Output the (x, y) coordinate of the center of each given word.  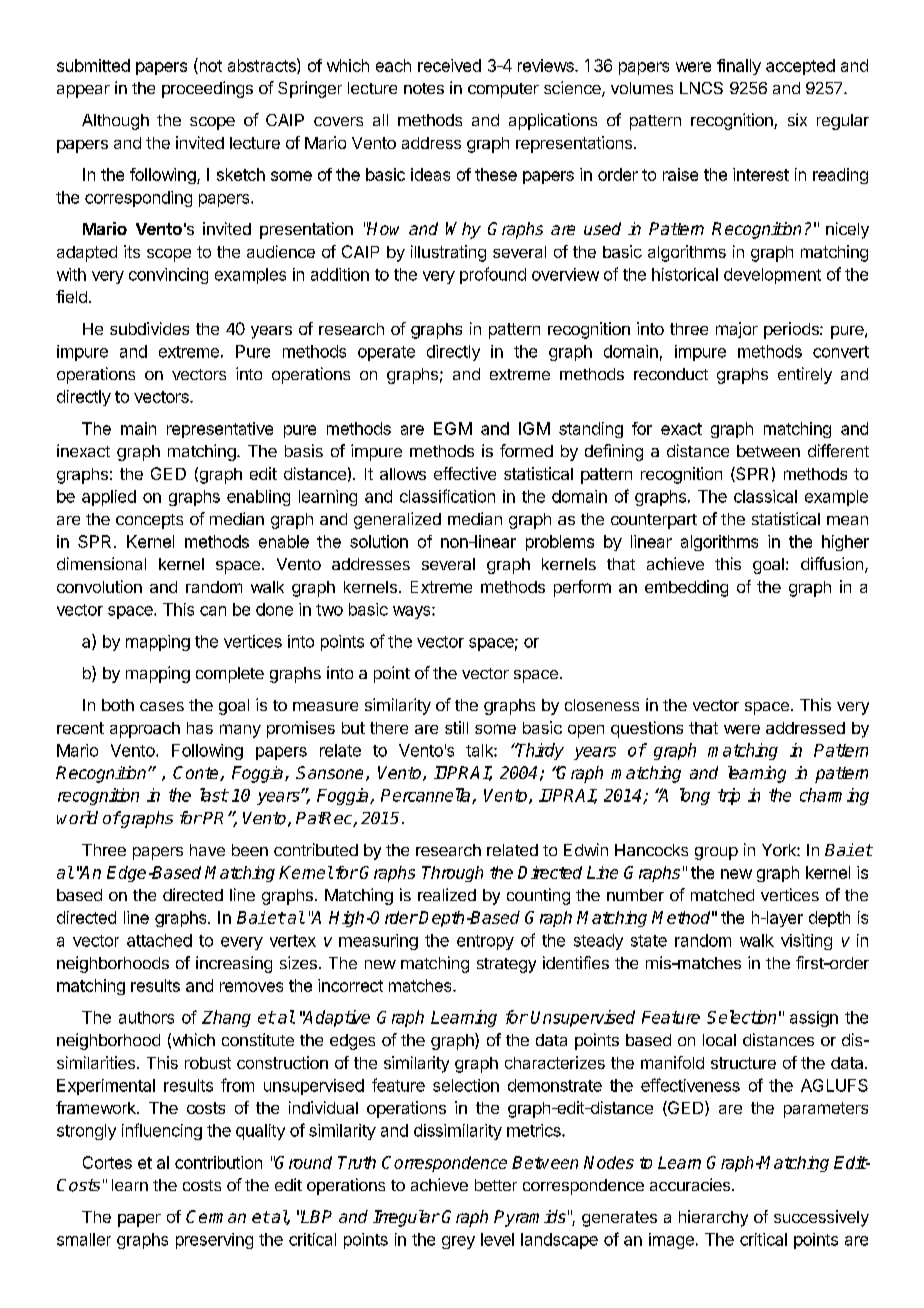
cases (162, 706)
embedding (686, 588)
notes (424, 88)
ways (413, 612)
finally (739, 67)
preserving (214, 1241)
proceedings (207, 89)
